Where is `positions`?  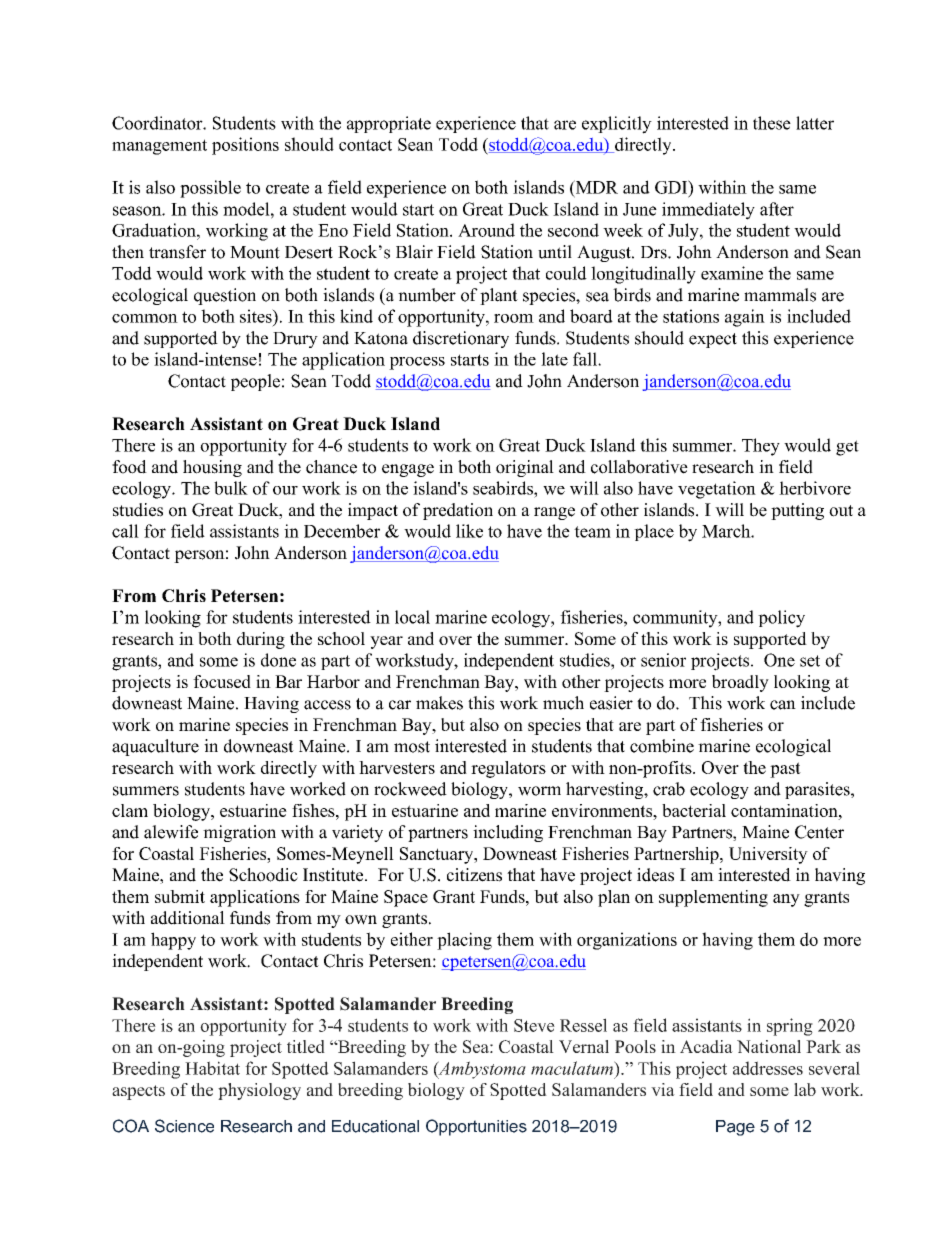 positions is located at coordinates (245, 146).
